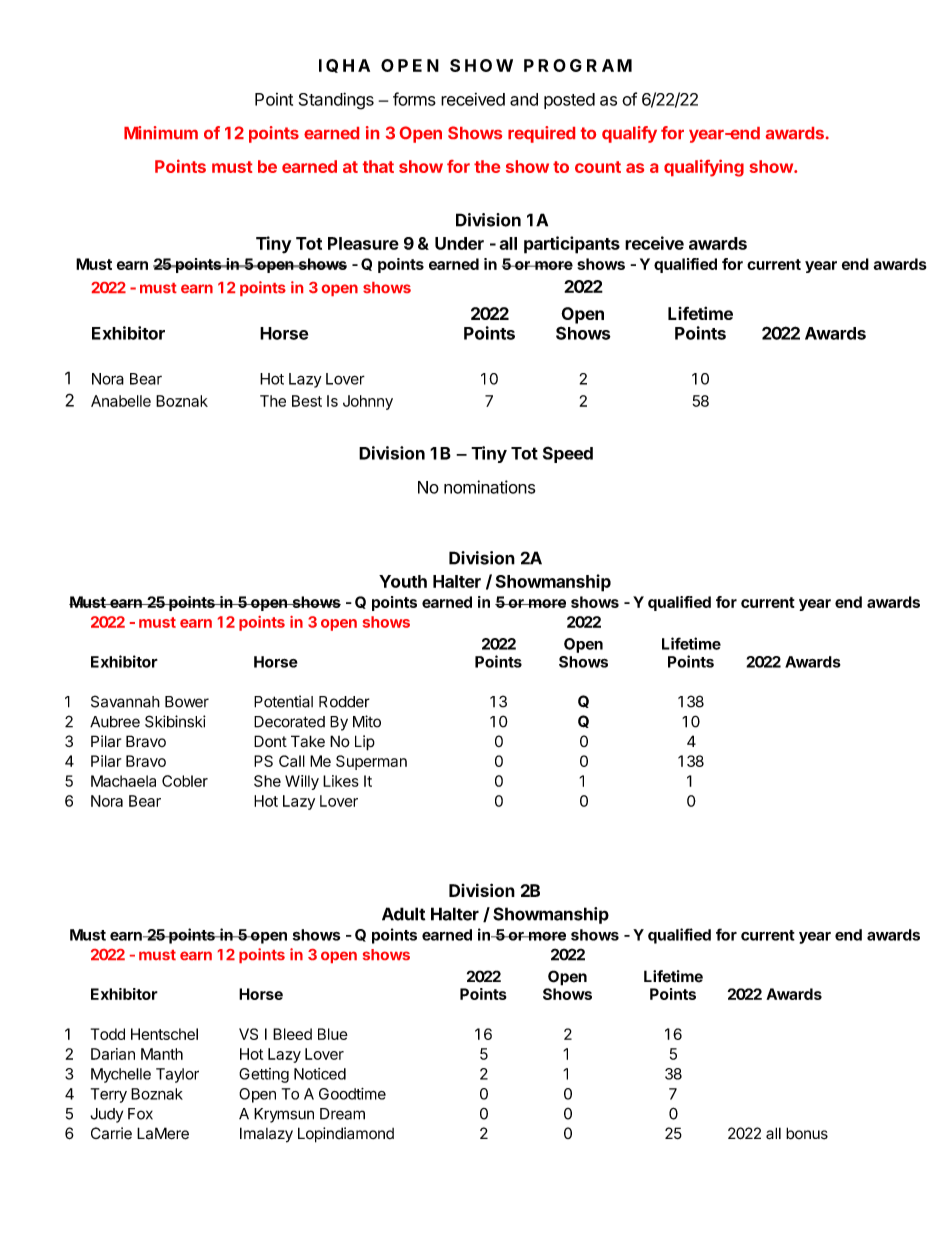  I want to click on Taylor, so click(177, 1075).
